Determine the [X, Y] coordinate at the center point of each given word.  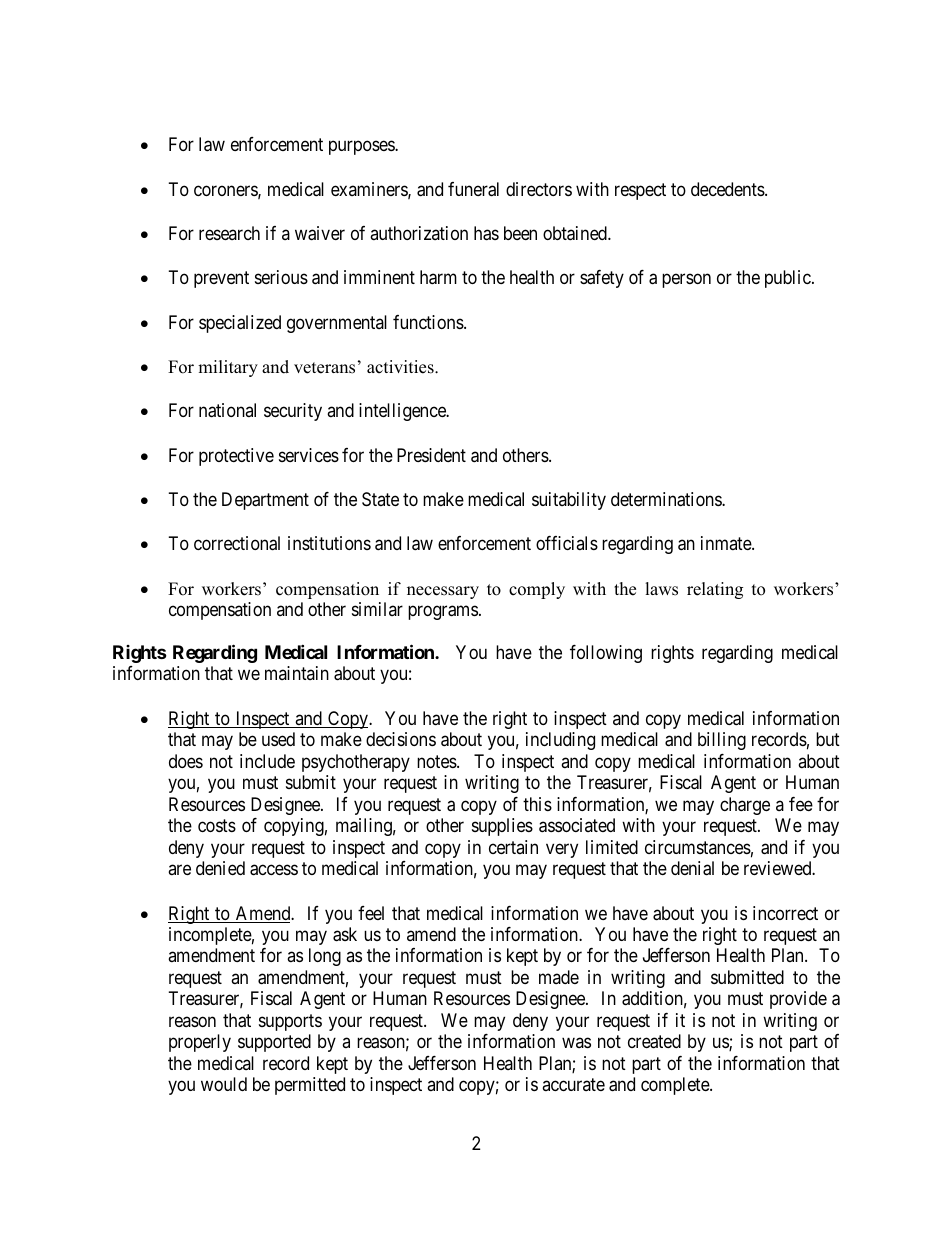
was [576, 1043]
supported [274, 1043]
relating [715, 590]
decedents [728, 189]
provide [798, 1000]
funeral [473, 189]
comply [537, 590]
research [229, 233]
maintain [297, 673]
